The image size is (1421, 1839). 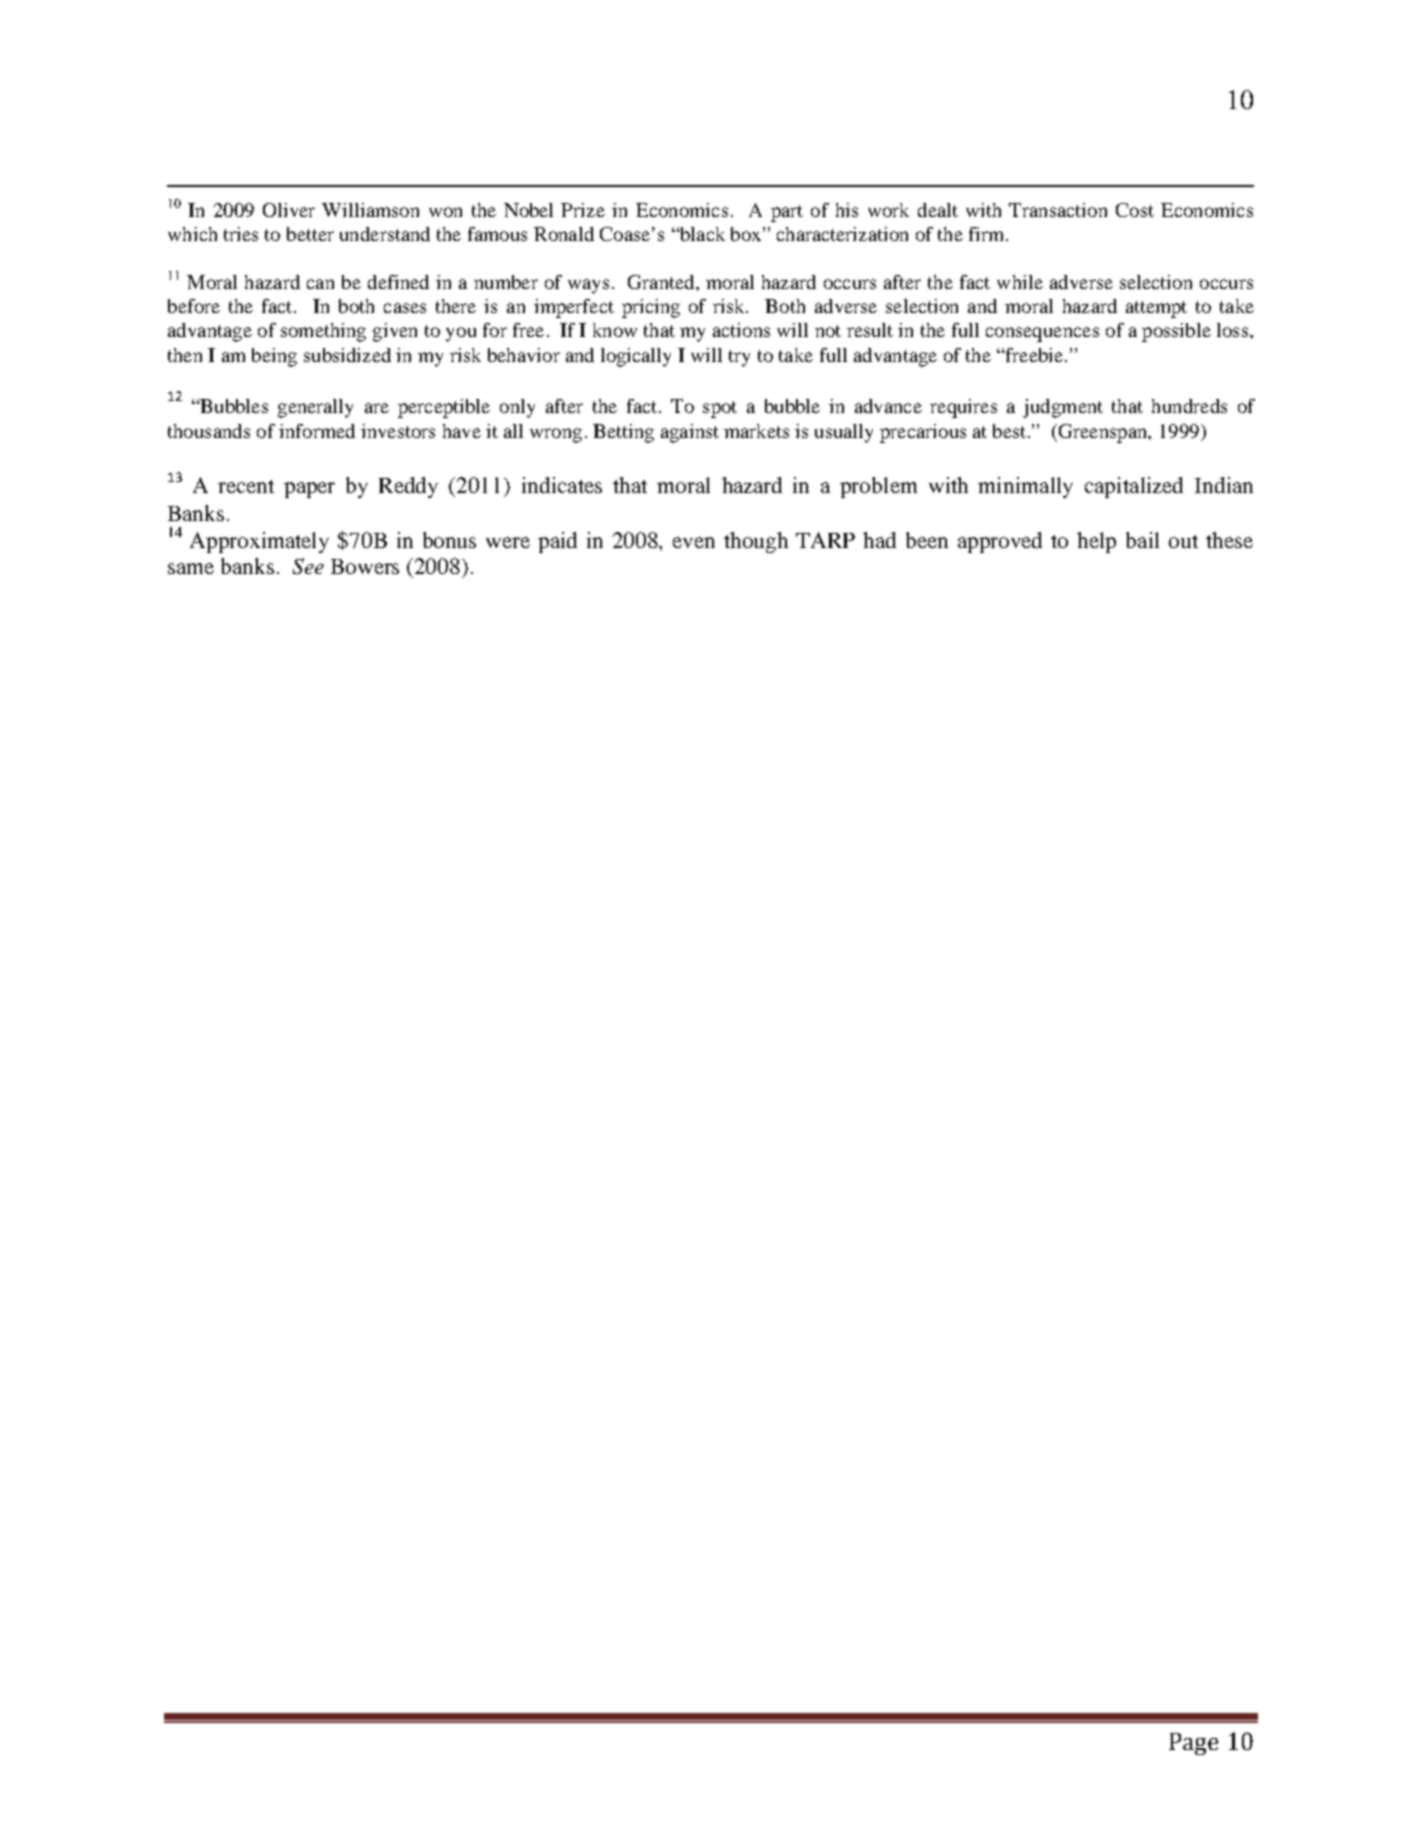 What do you see at coordinates (308, 566) in the document?
I see `See` at bounding box center [308, 566].
